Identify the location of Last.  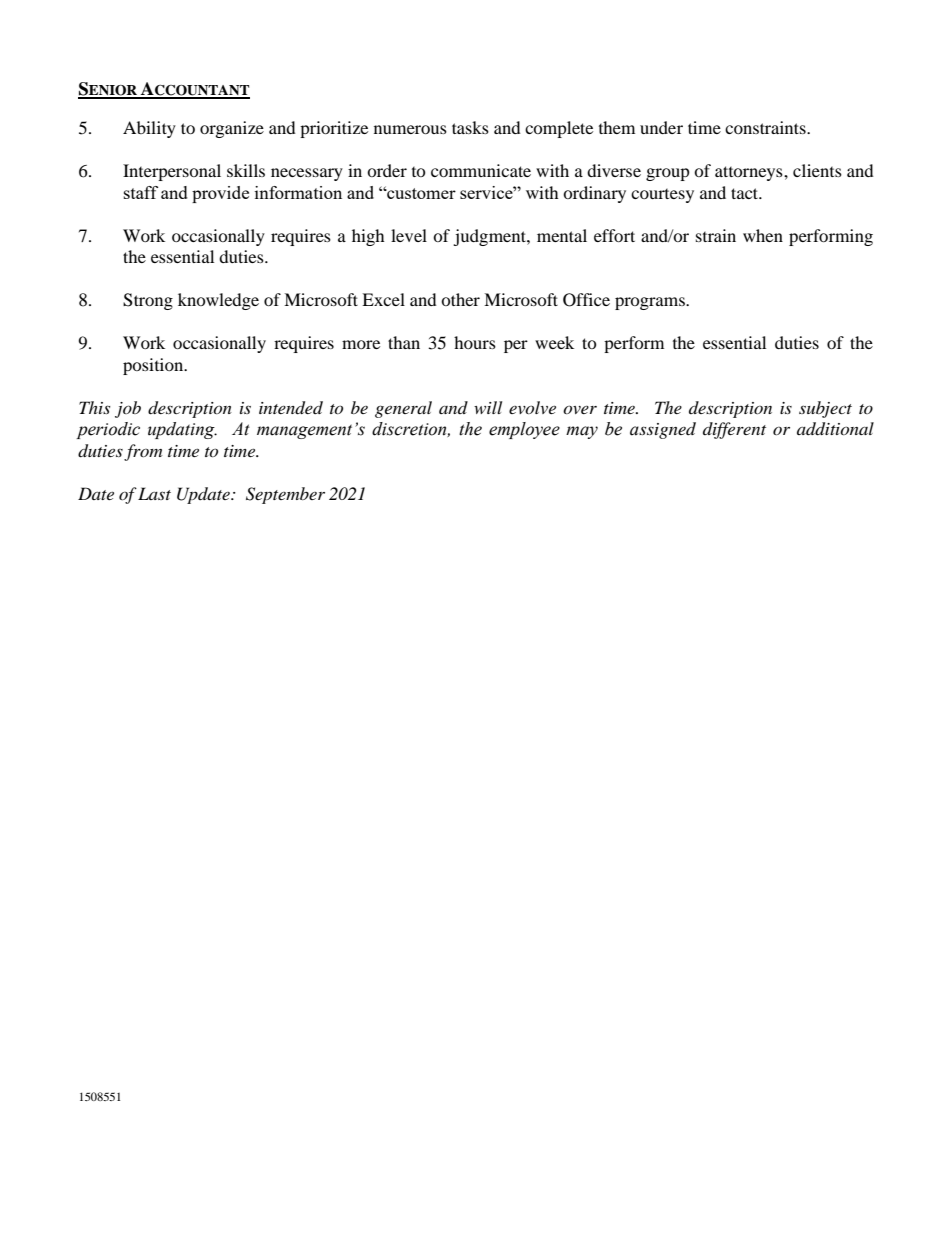
(154, 493).
